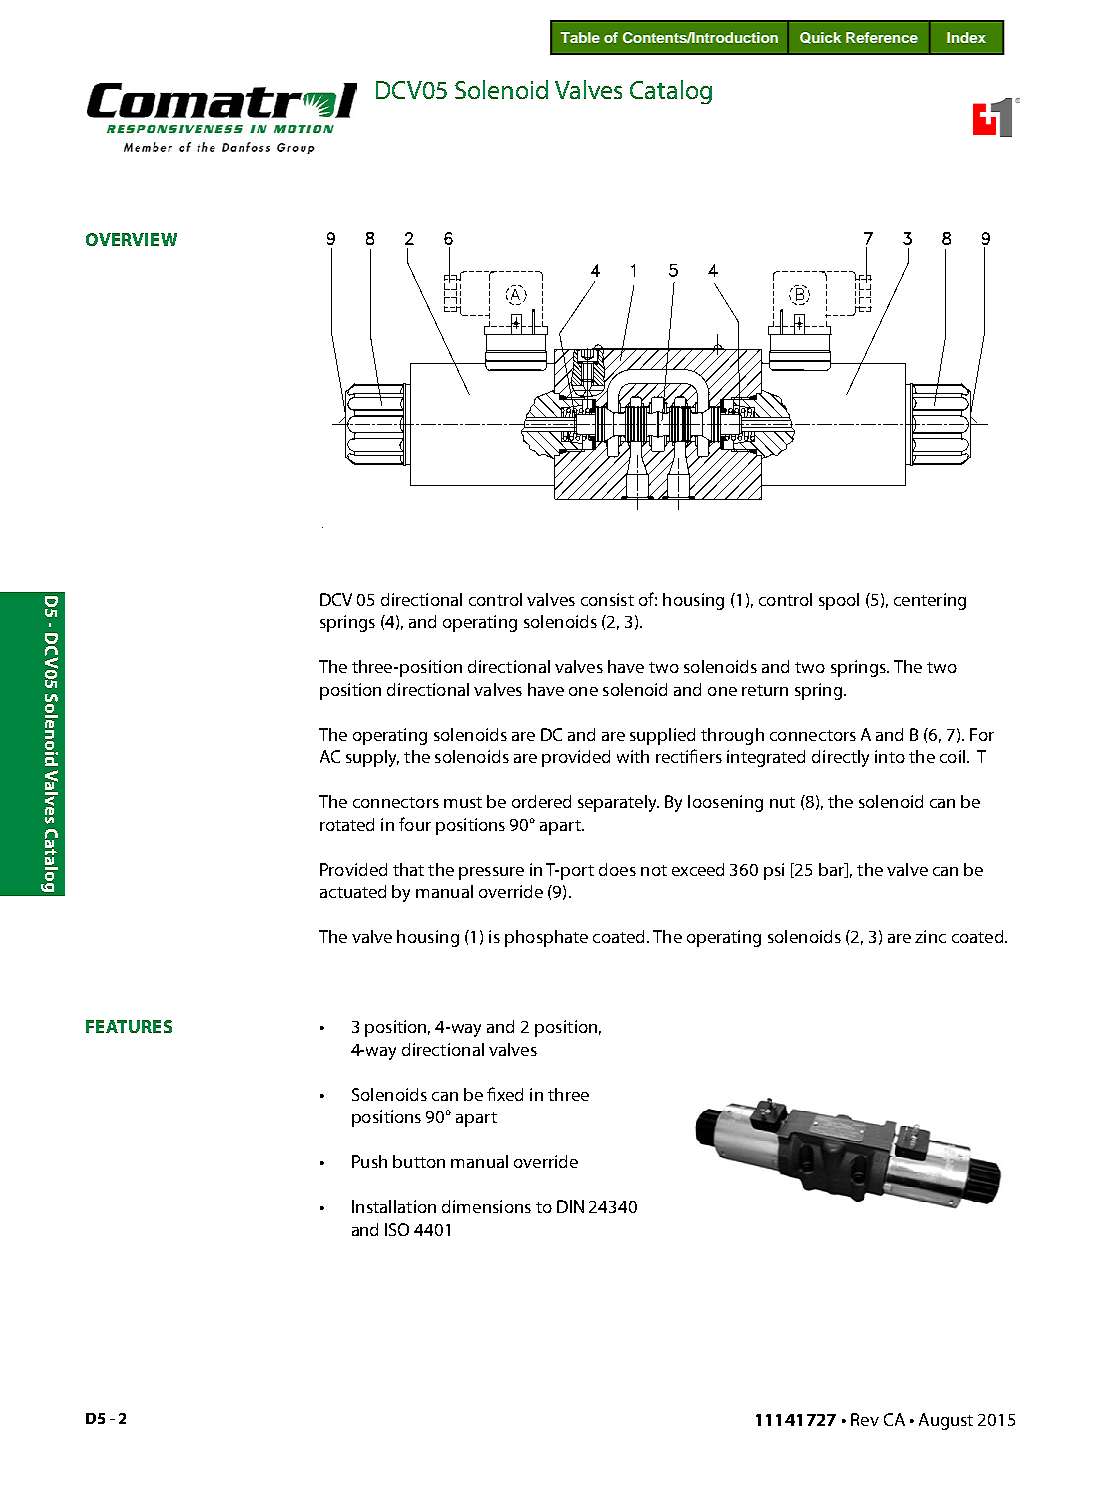 Image resolution: width=1116 pixels, height=1488 pixels. Describe the element at coordinates (832, 870) in the screenshot. I see `bar` at that location.
